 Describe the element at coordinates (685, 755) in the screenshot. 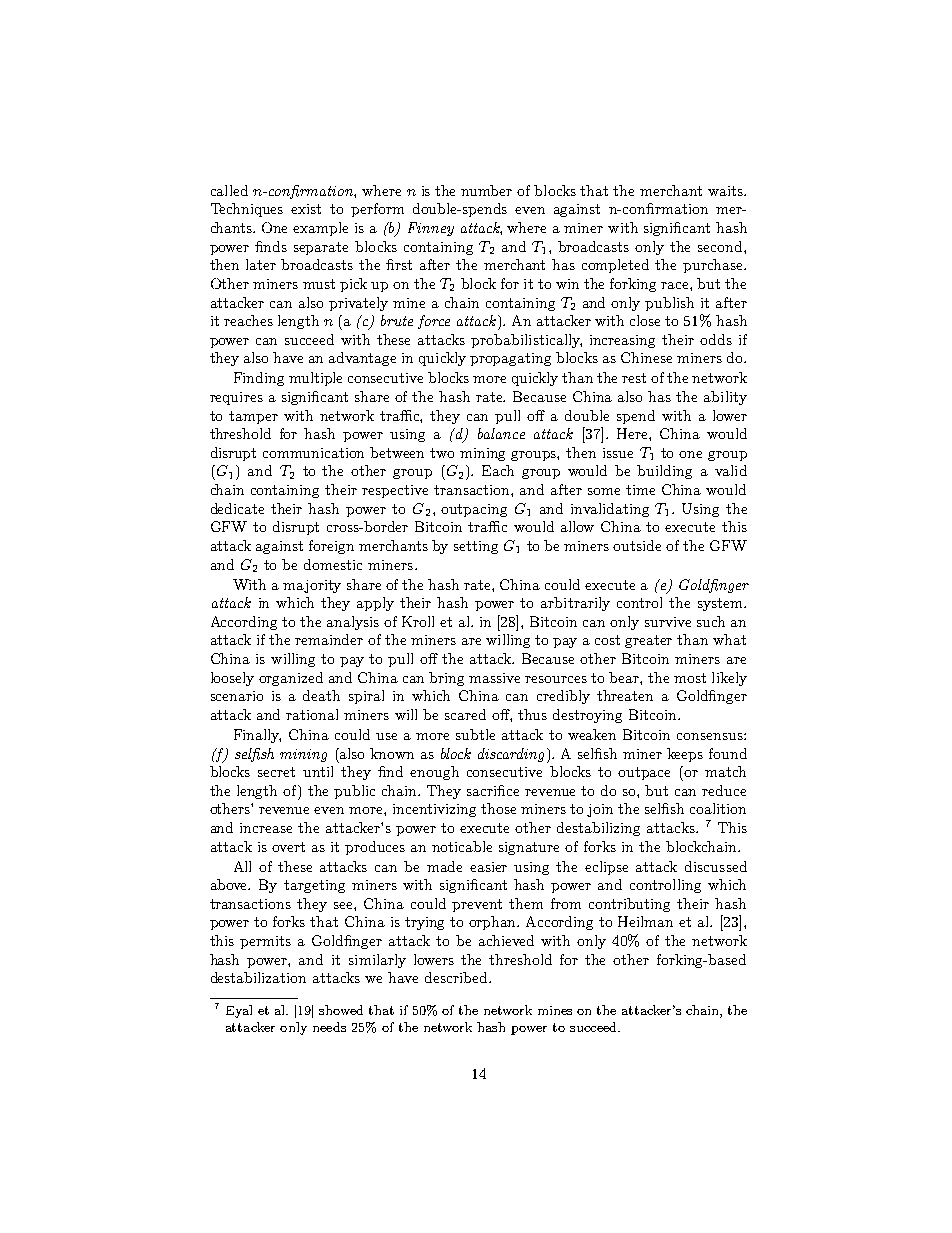

I see `keeps` at that location.
